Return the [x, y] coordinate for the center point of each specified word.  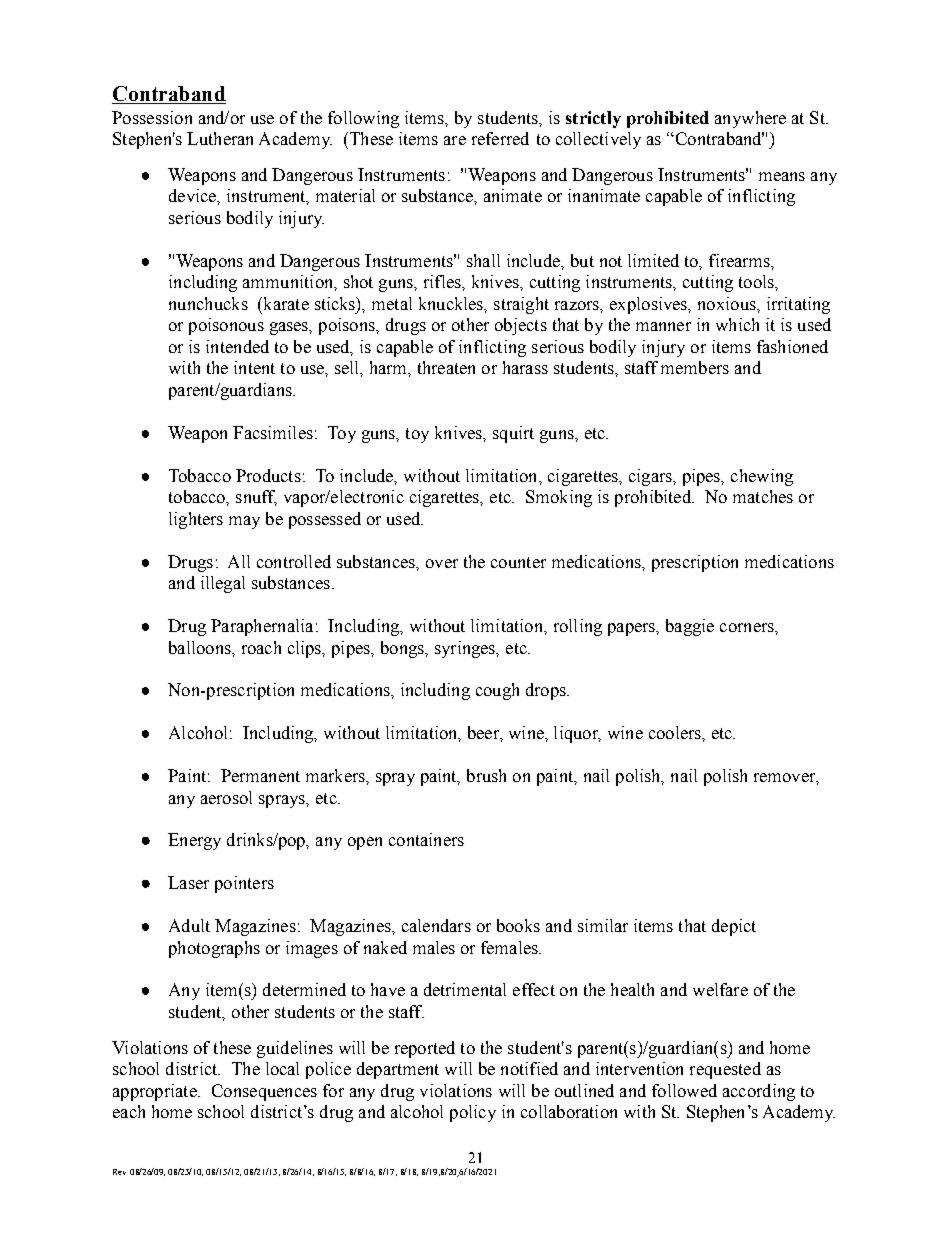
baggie [690, 627]
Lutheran [220, 138]
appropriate [156, 1092]
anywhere [750, 119]
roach [261, 647]
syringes [466, 649]
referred [500, 138]
